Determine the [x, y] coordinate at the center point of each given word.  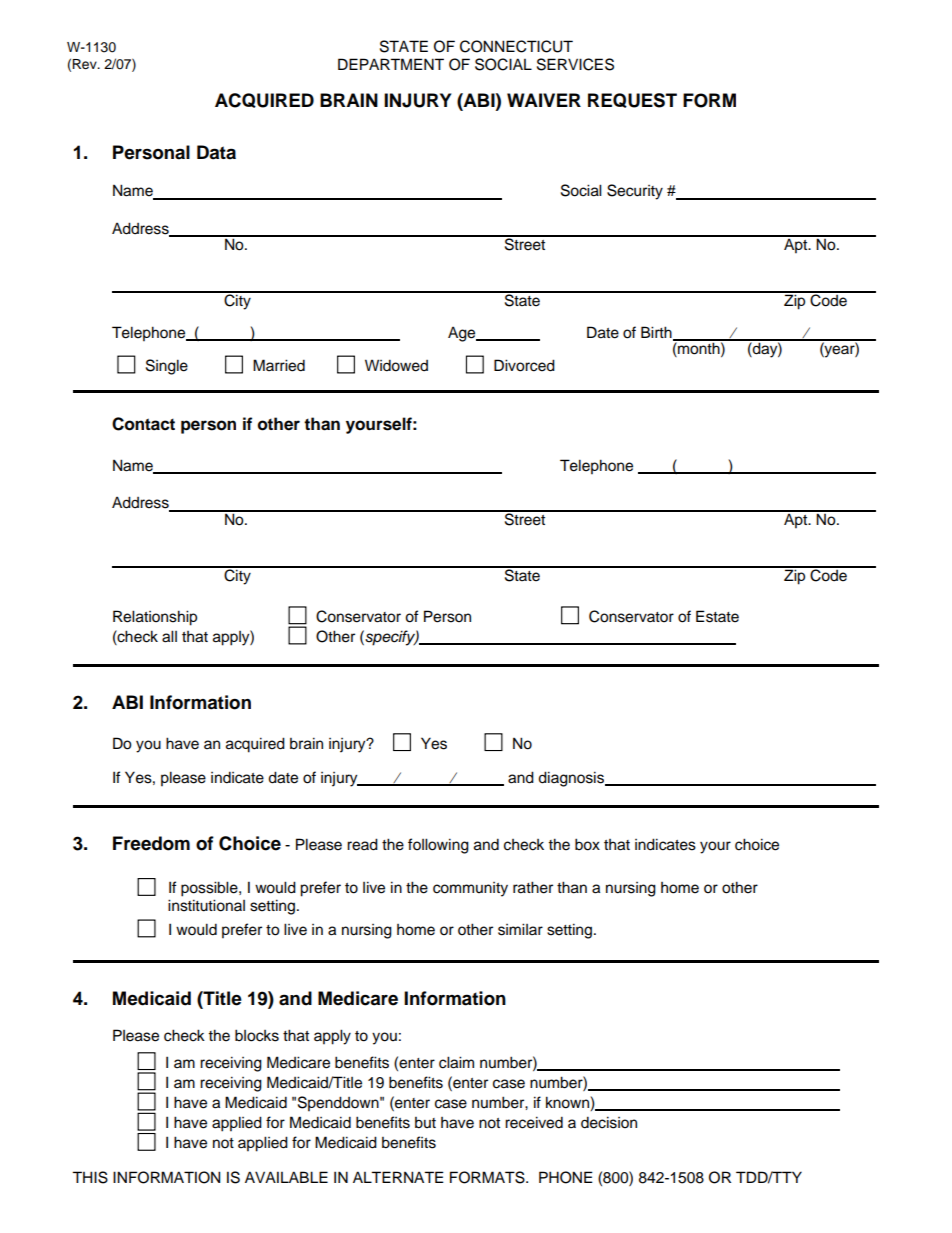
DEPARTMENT [391, 64]
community [470, 889]
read [362, 844]
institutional [206, 905]
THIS [90, 1177]
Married [279, 365]
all [169, 636]
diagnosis [572, 779]
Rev [85, 64]
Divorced [524, 365]
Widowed [396, 365]
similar [520, 929]
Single [167, 367]
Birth [657, 333]
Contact [143, 424]
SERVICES [575, 64]
